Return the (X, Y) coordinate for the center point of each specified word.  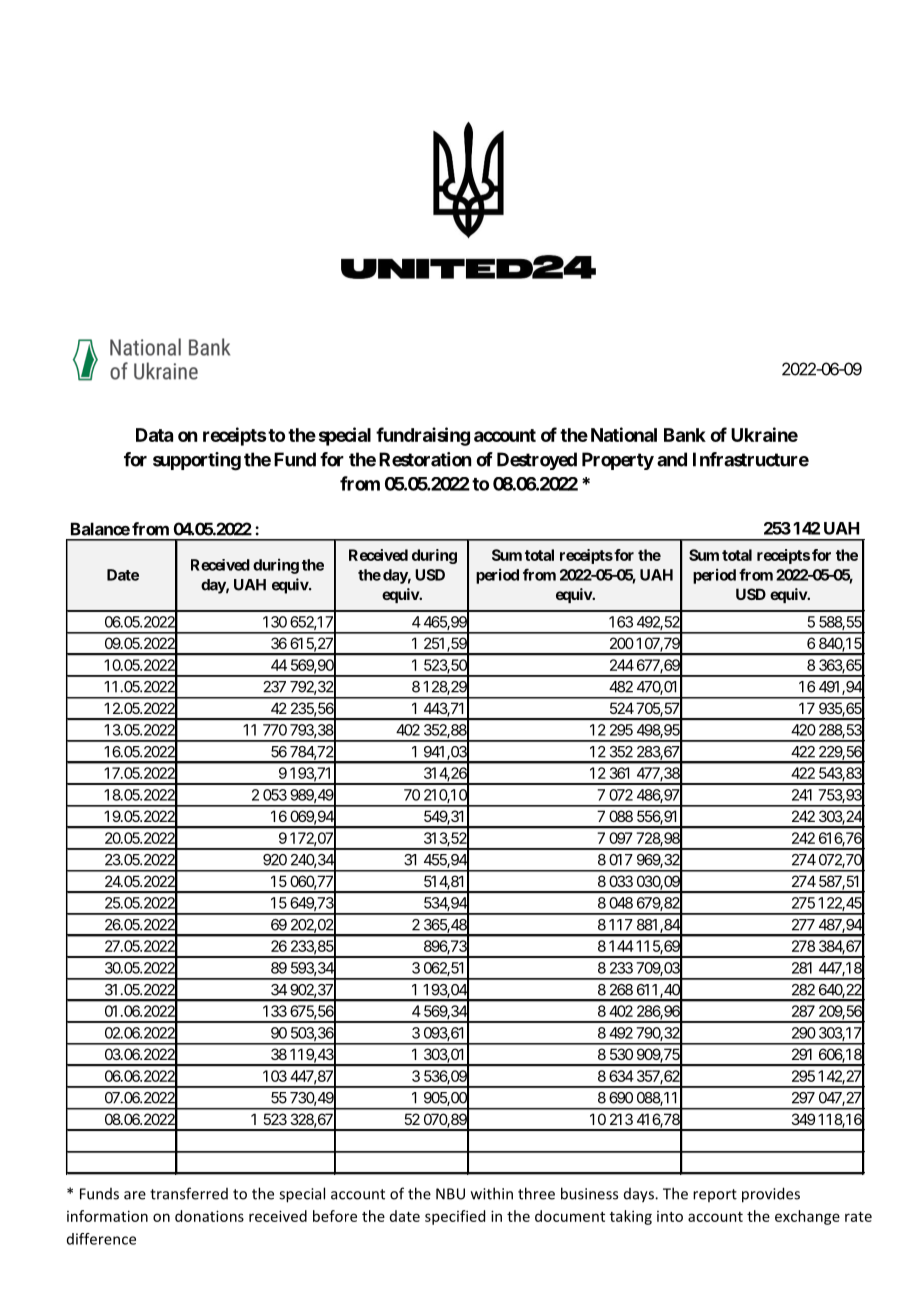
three (536, 1193)
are (135, 1195)
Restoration (425, 459)
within (492, 1193)
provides (771, 1195)
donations (209, 1216)
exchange (807, 1217)
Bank (685, 435)
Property (618, 461)
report (715, 1195)
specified (455, 1217)
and (672, 459)
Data (154, 435)
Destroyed (537, 461)
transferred (189, 1193)
